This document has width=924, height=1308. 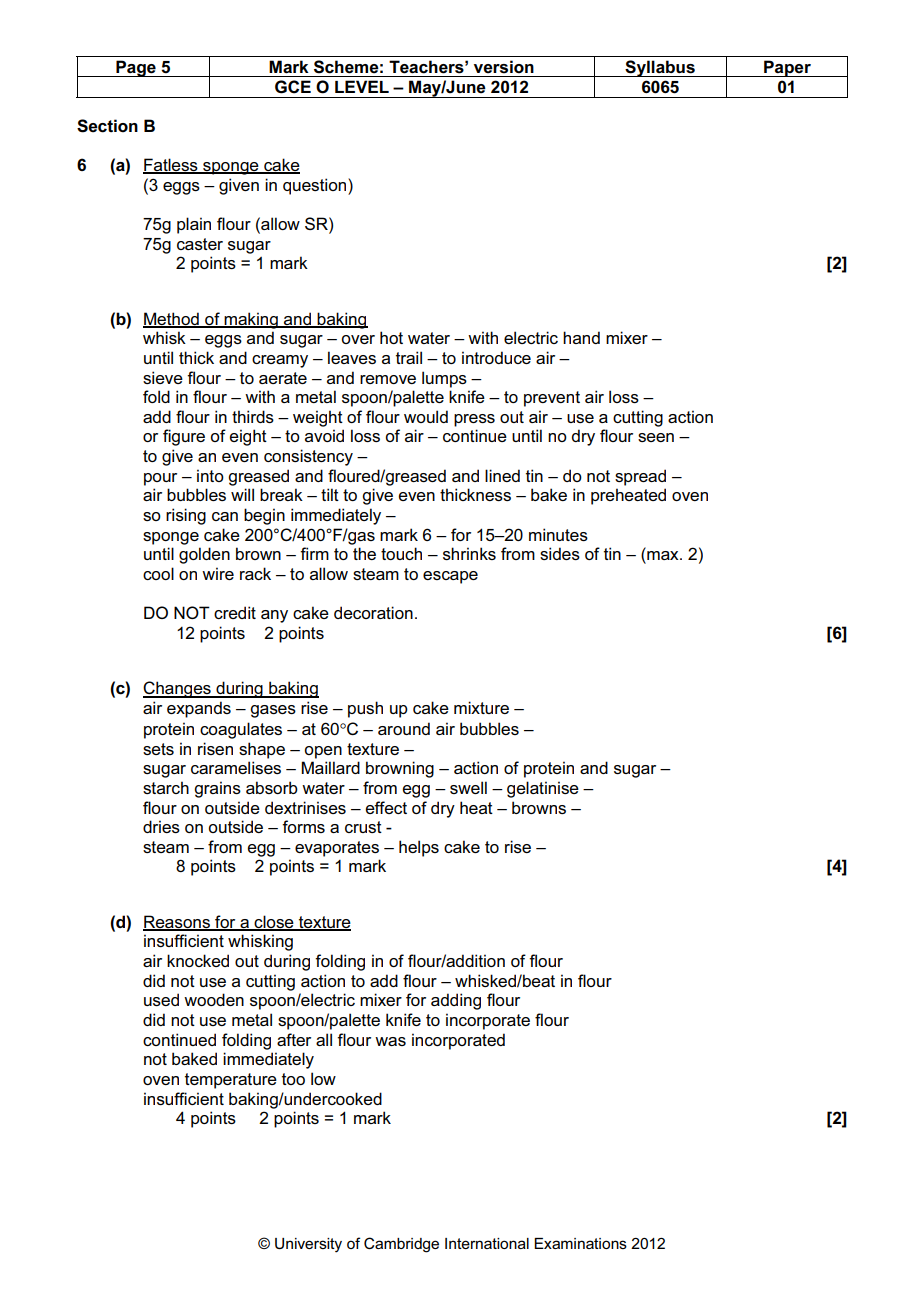 I want to click on Page, so click(x=136, y=68).
